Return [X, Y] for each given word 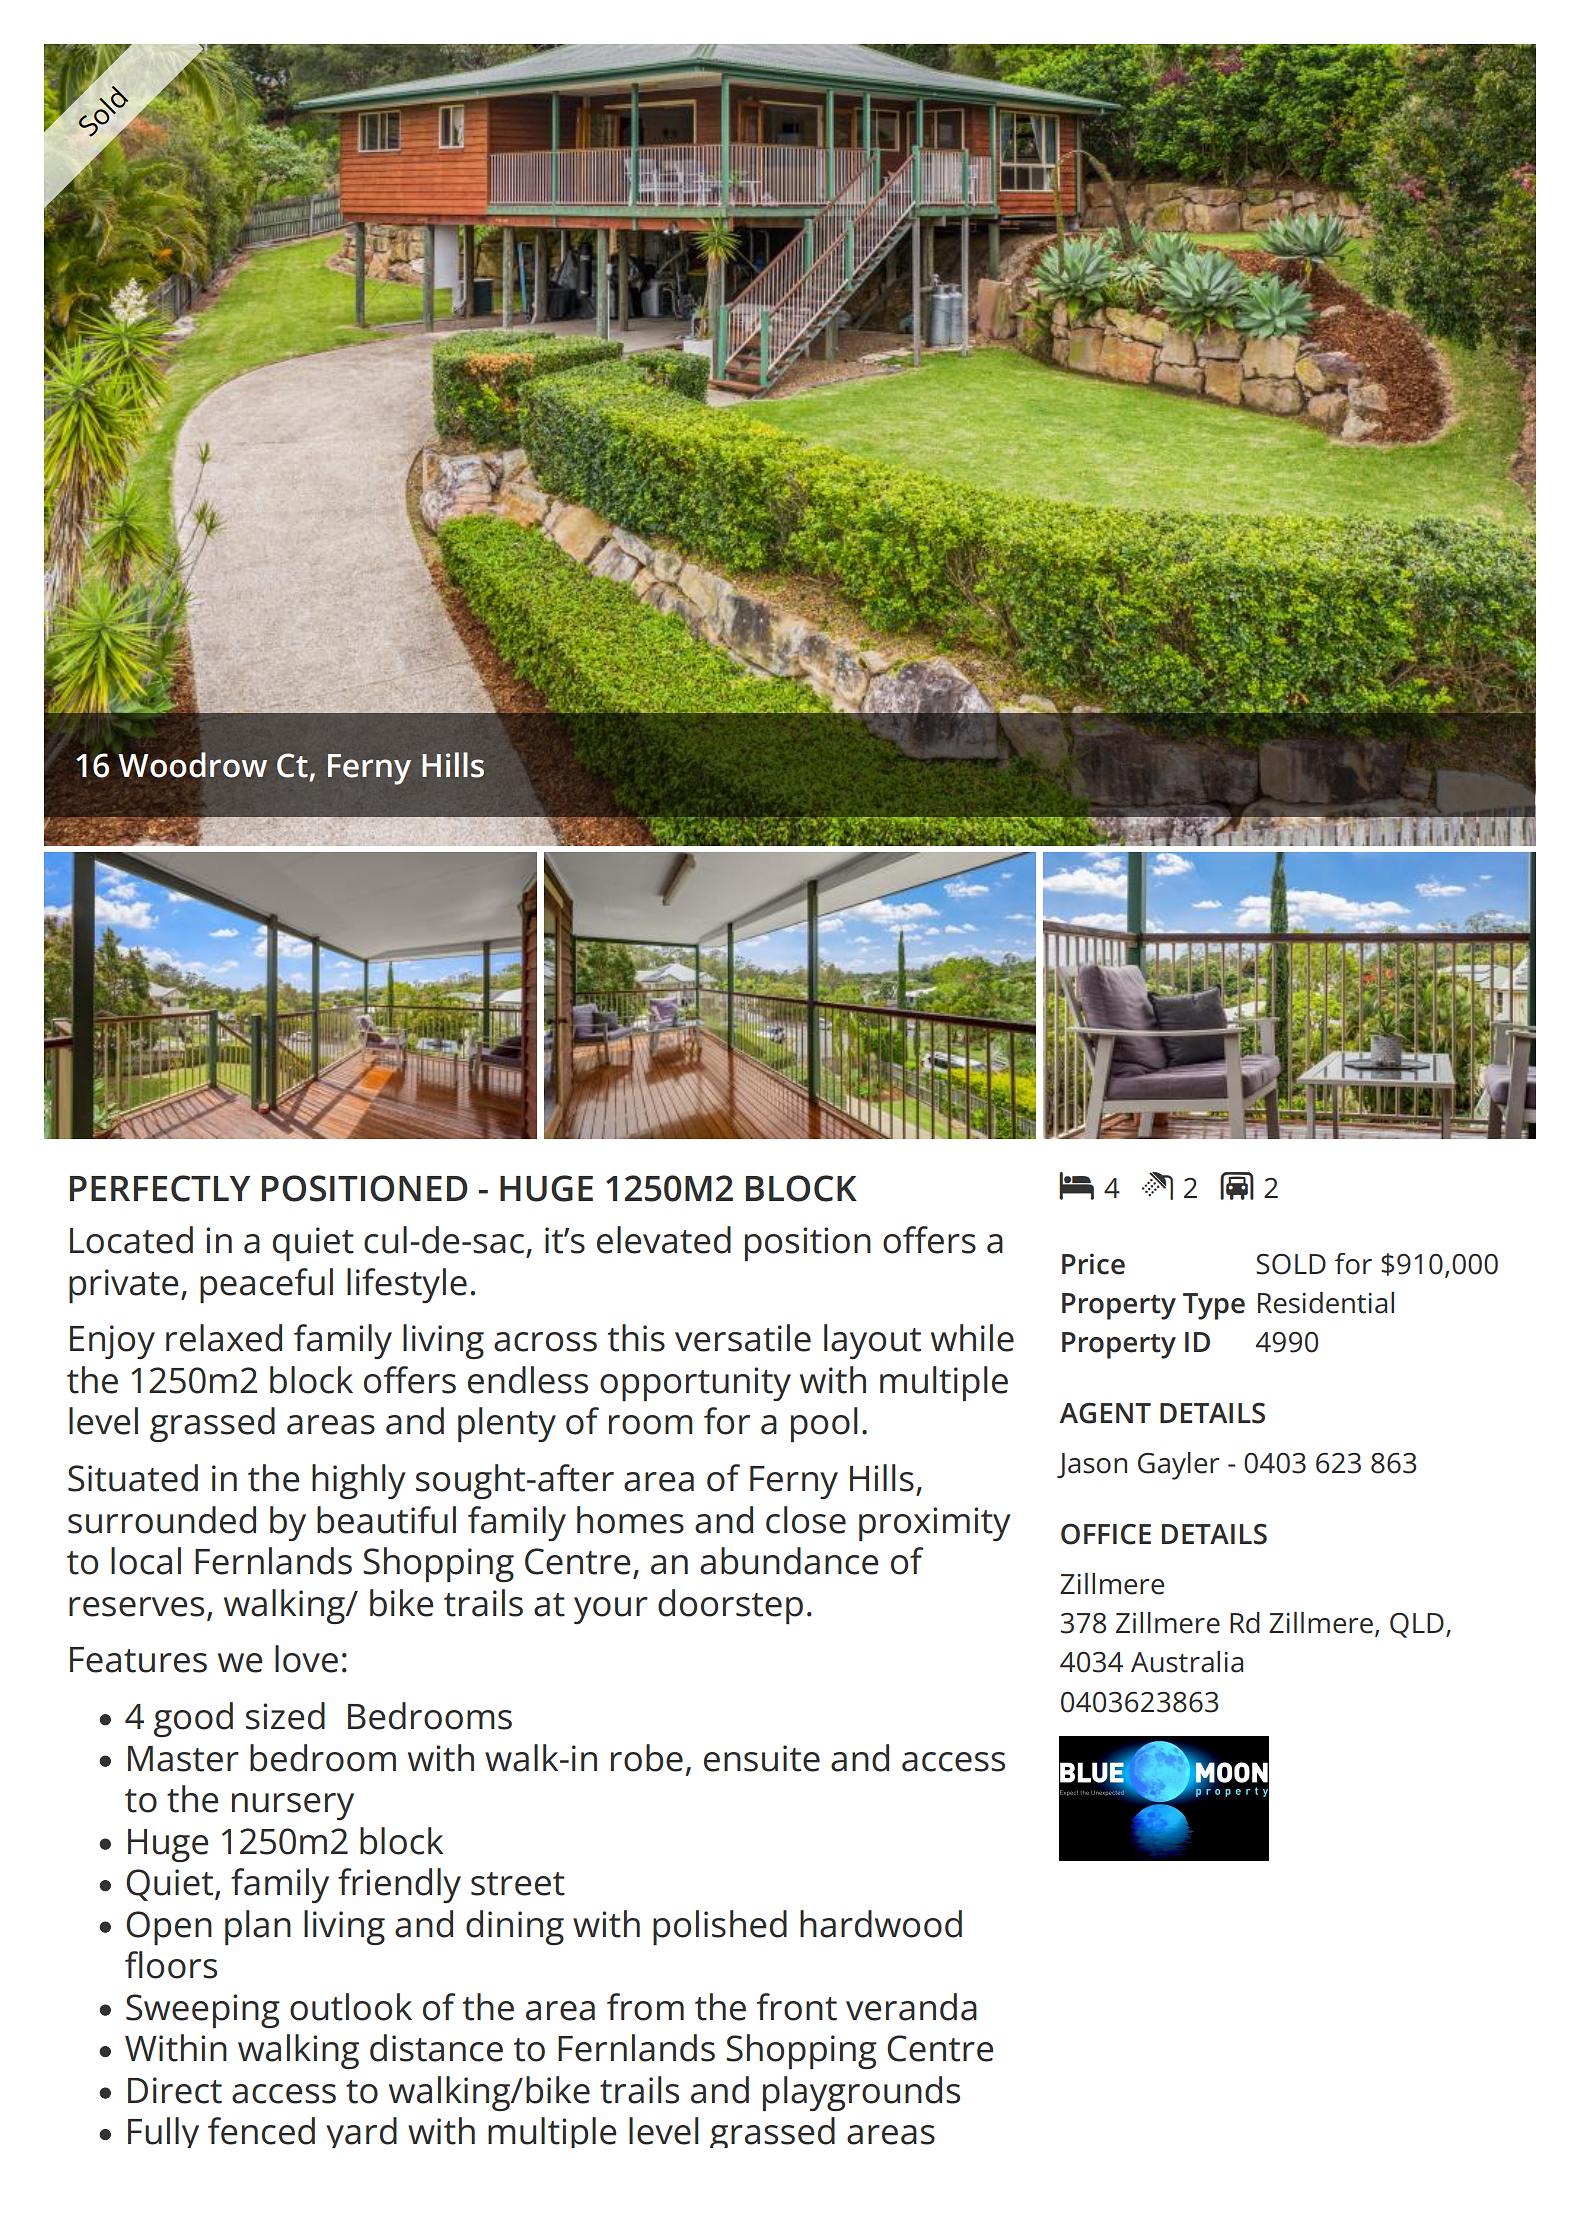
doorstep [730, 1606]
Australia [1187, 1662]
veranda [911, 2007]
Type [1214, 1306]
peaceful [266, 1285]
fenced [261, 2131]
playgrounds [861, 2093]
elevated [664, 1240]
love [306, 1659]
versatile [743, 1338]
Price [1093, 1264]
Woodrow [192, 765]
